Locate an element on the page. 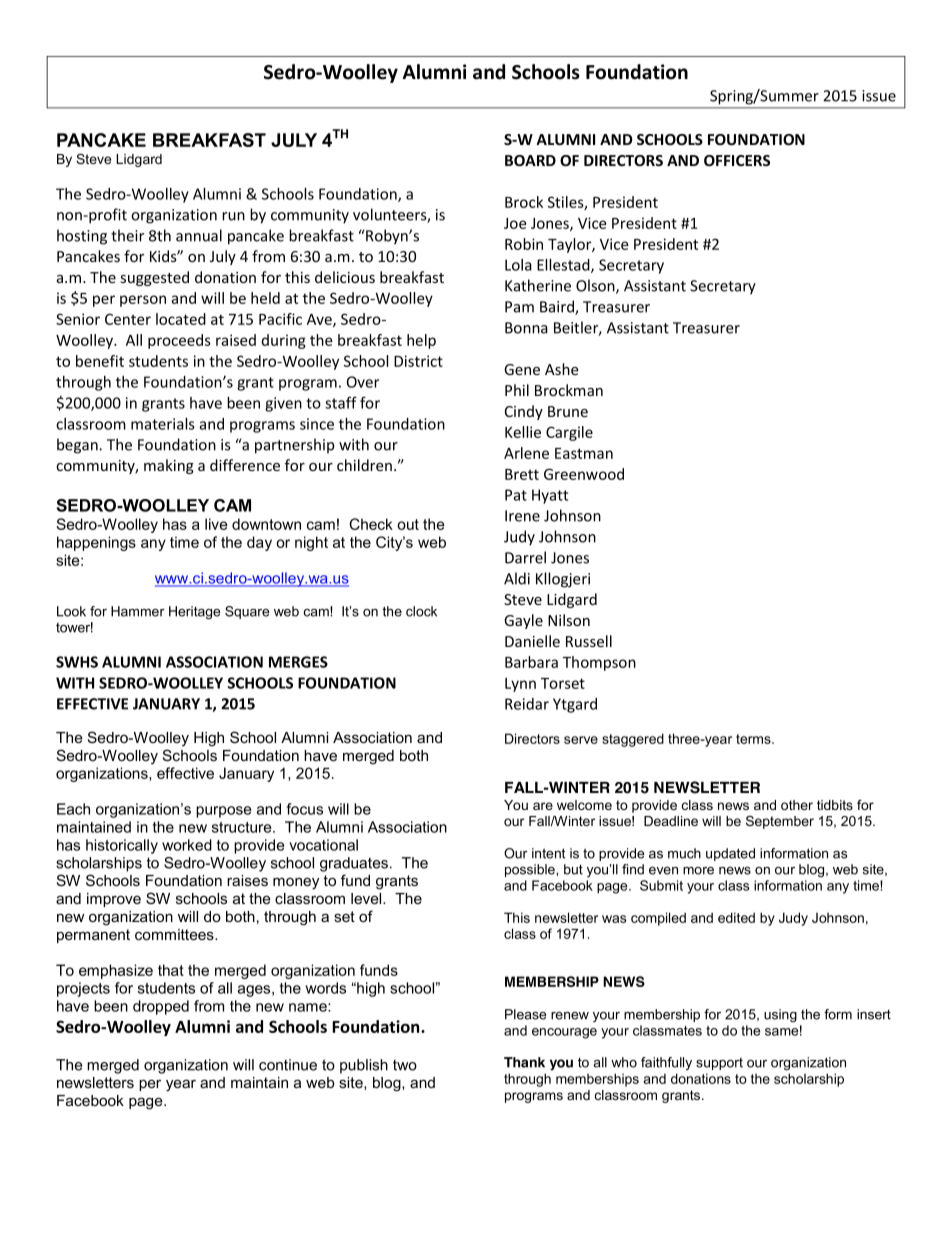 The width and height of the image is (952, 1233). Phil is located at coordinates (517, 390).
